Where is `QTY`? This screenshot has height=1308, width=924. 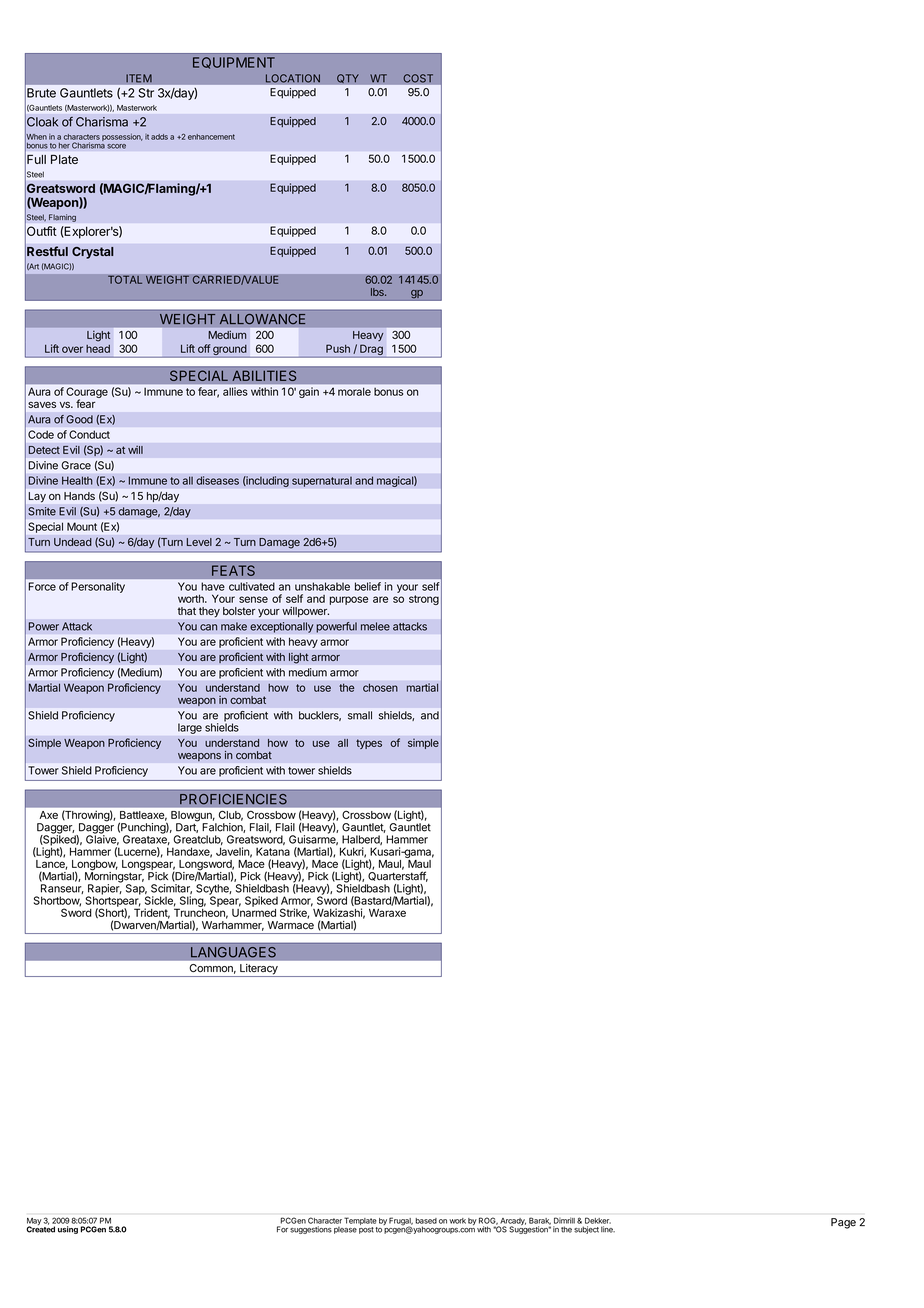
QTY is located at coordinates (348, 79).
